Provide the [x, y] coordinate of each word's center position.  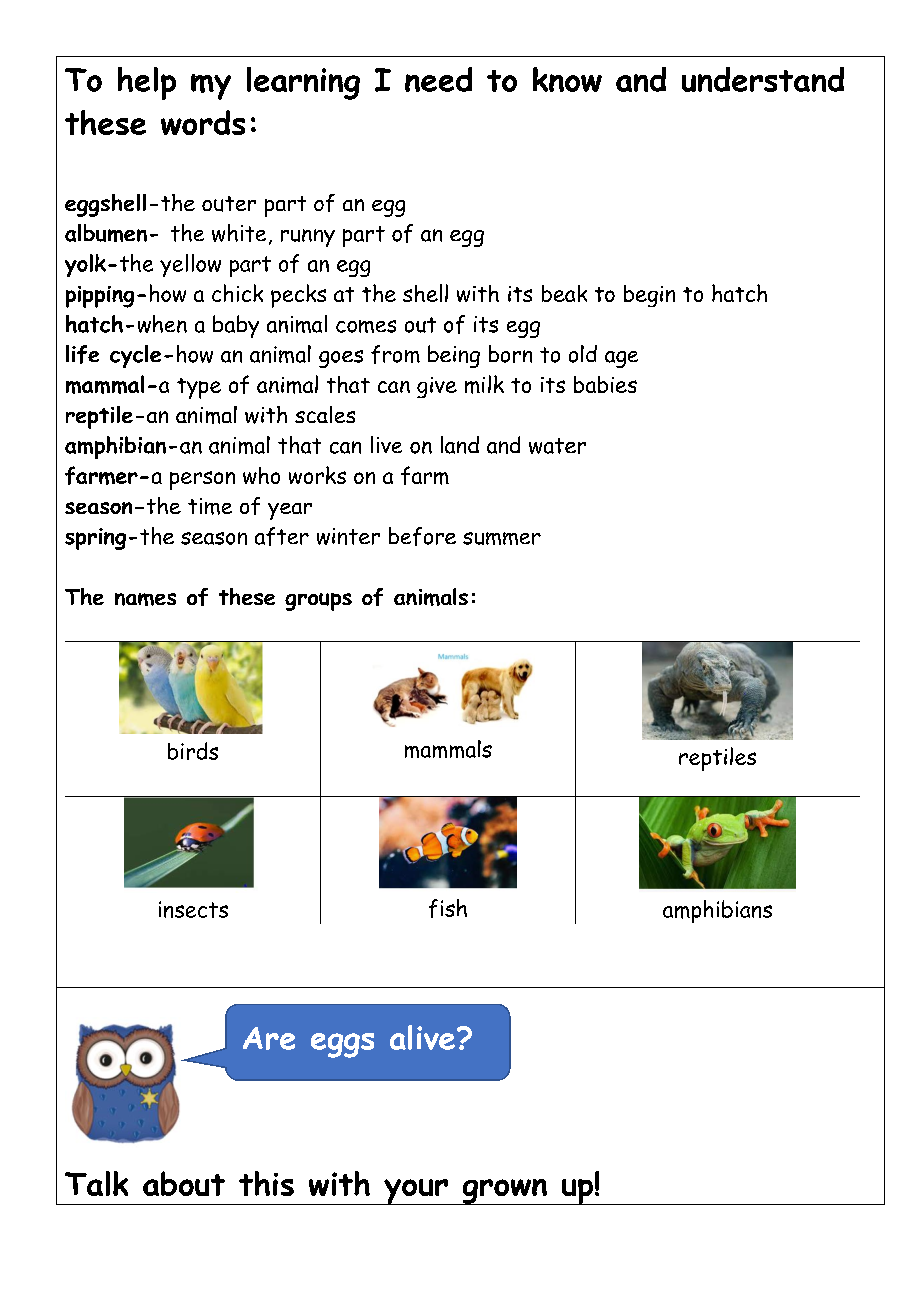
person [202, 480]
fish [448, 908]
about [184, 1183]
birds [193, 751]
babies [605, 384]
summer [502, 538]
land [460, 445]
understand [763, 79]
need [438, 79]
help [147, 83]
